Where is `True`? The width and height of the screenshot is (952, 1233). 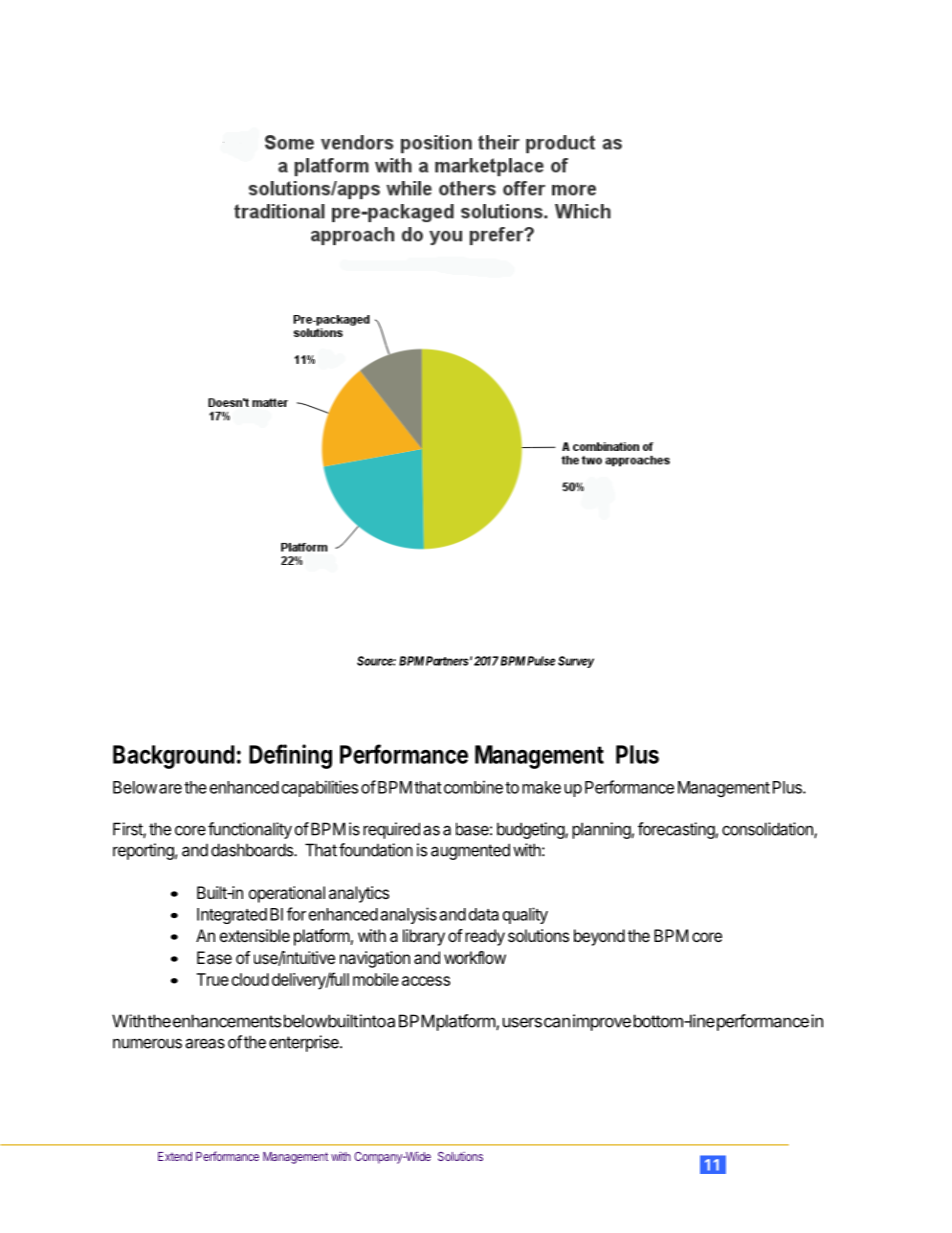
True is located at coordinates (213, 979).
